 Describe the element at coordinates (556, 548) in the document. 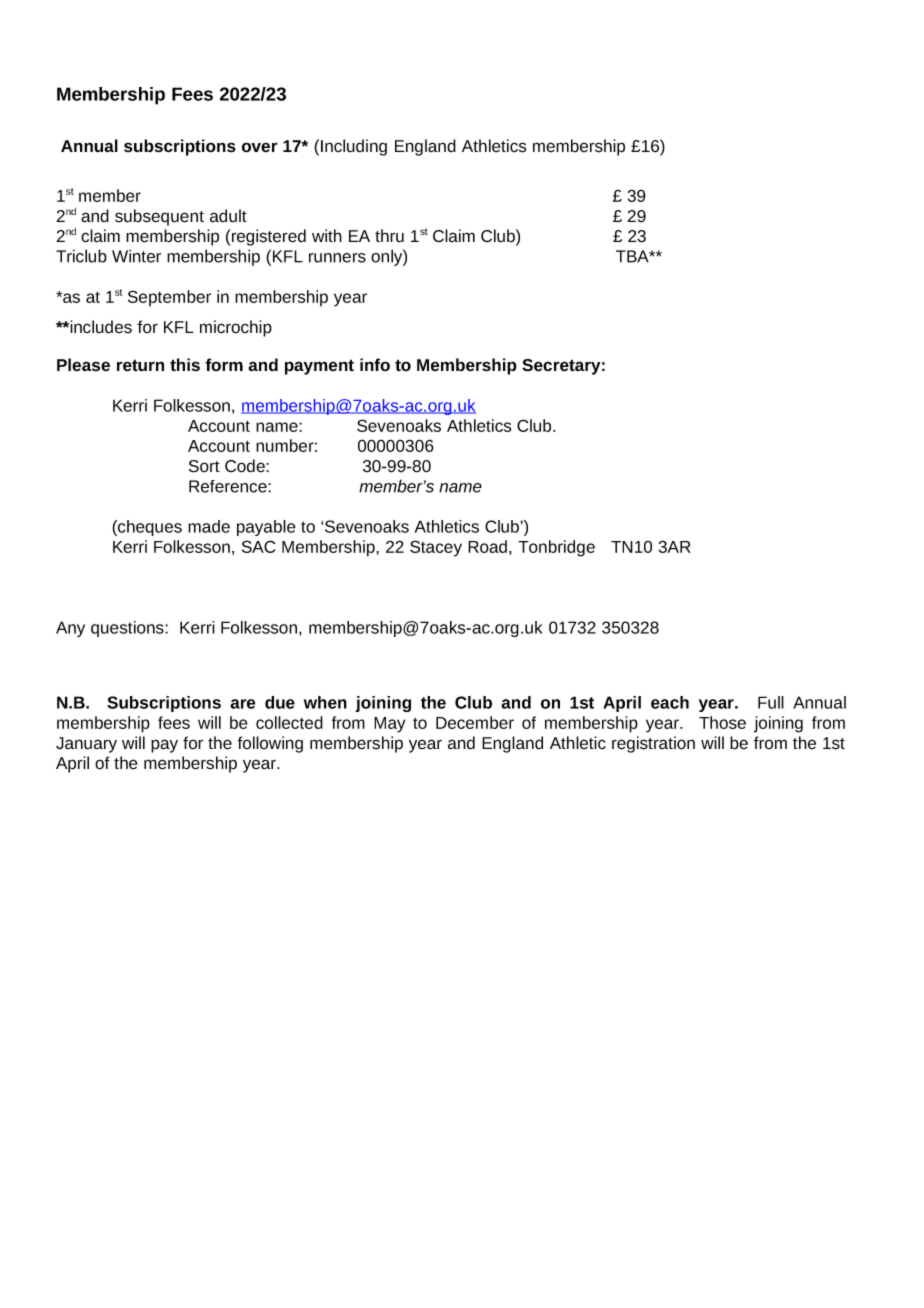

I see `Tonbridge` at that location.
